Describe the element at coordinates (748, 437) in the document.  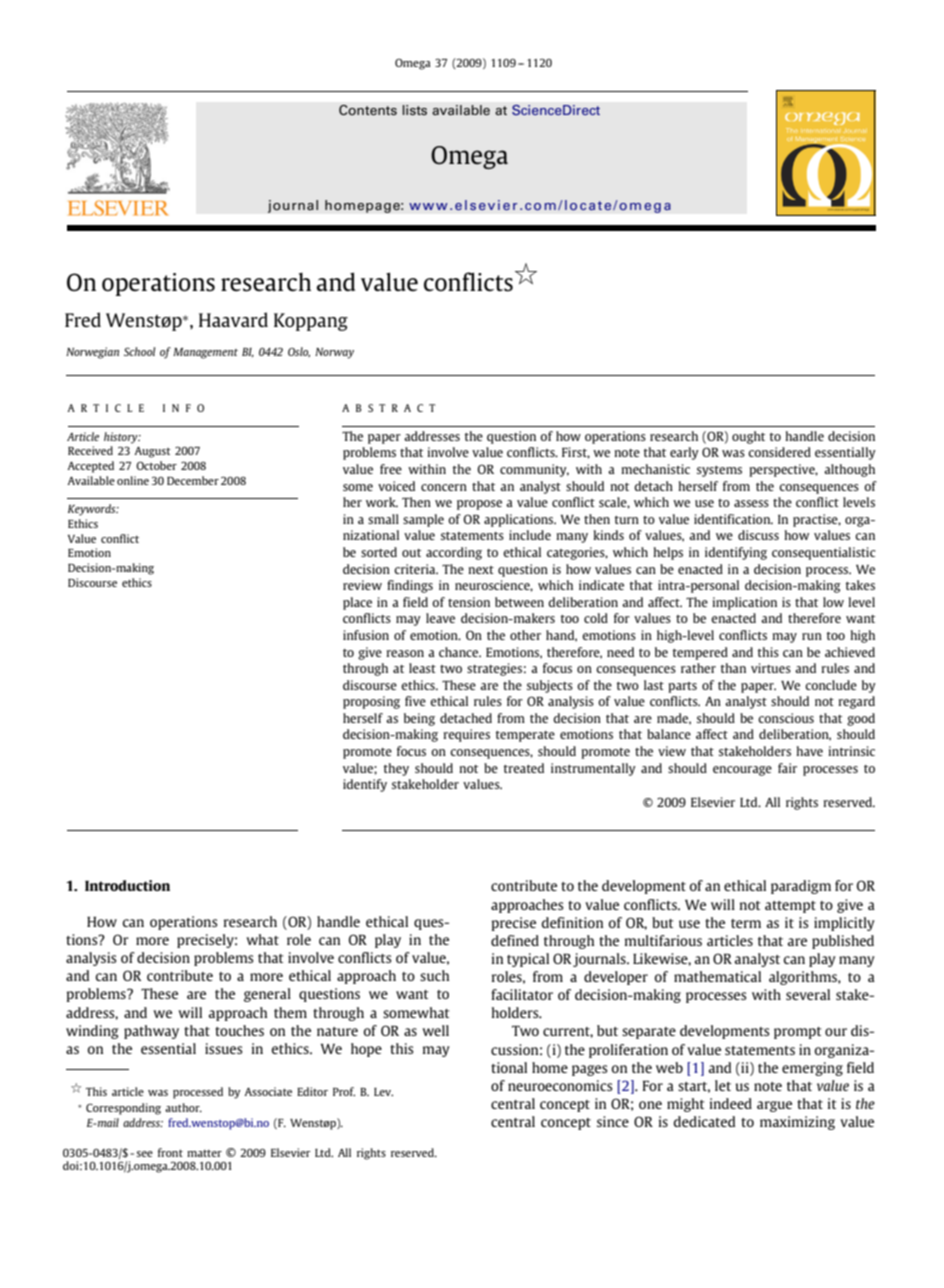
I see `ought` at that location.
